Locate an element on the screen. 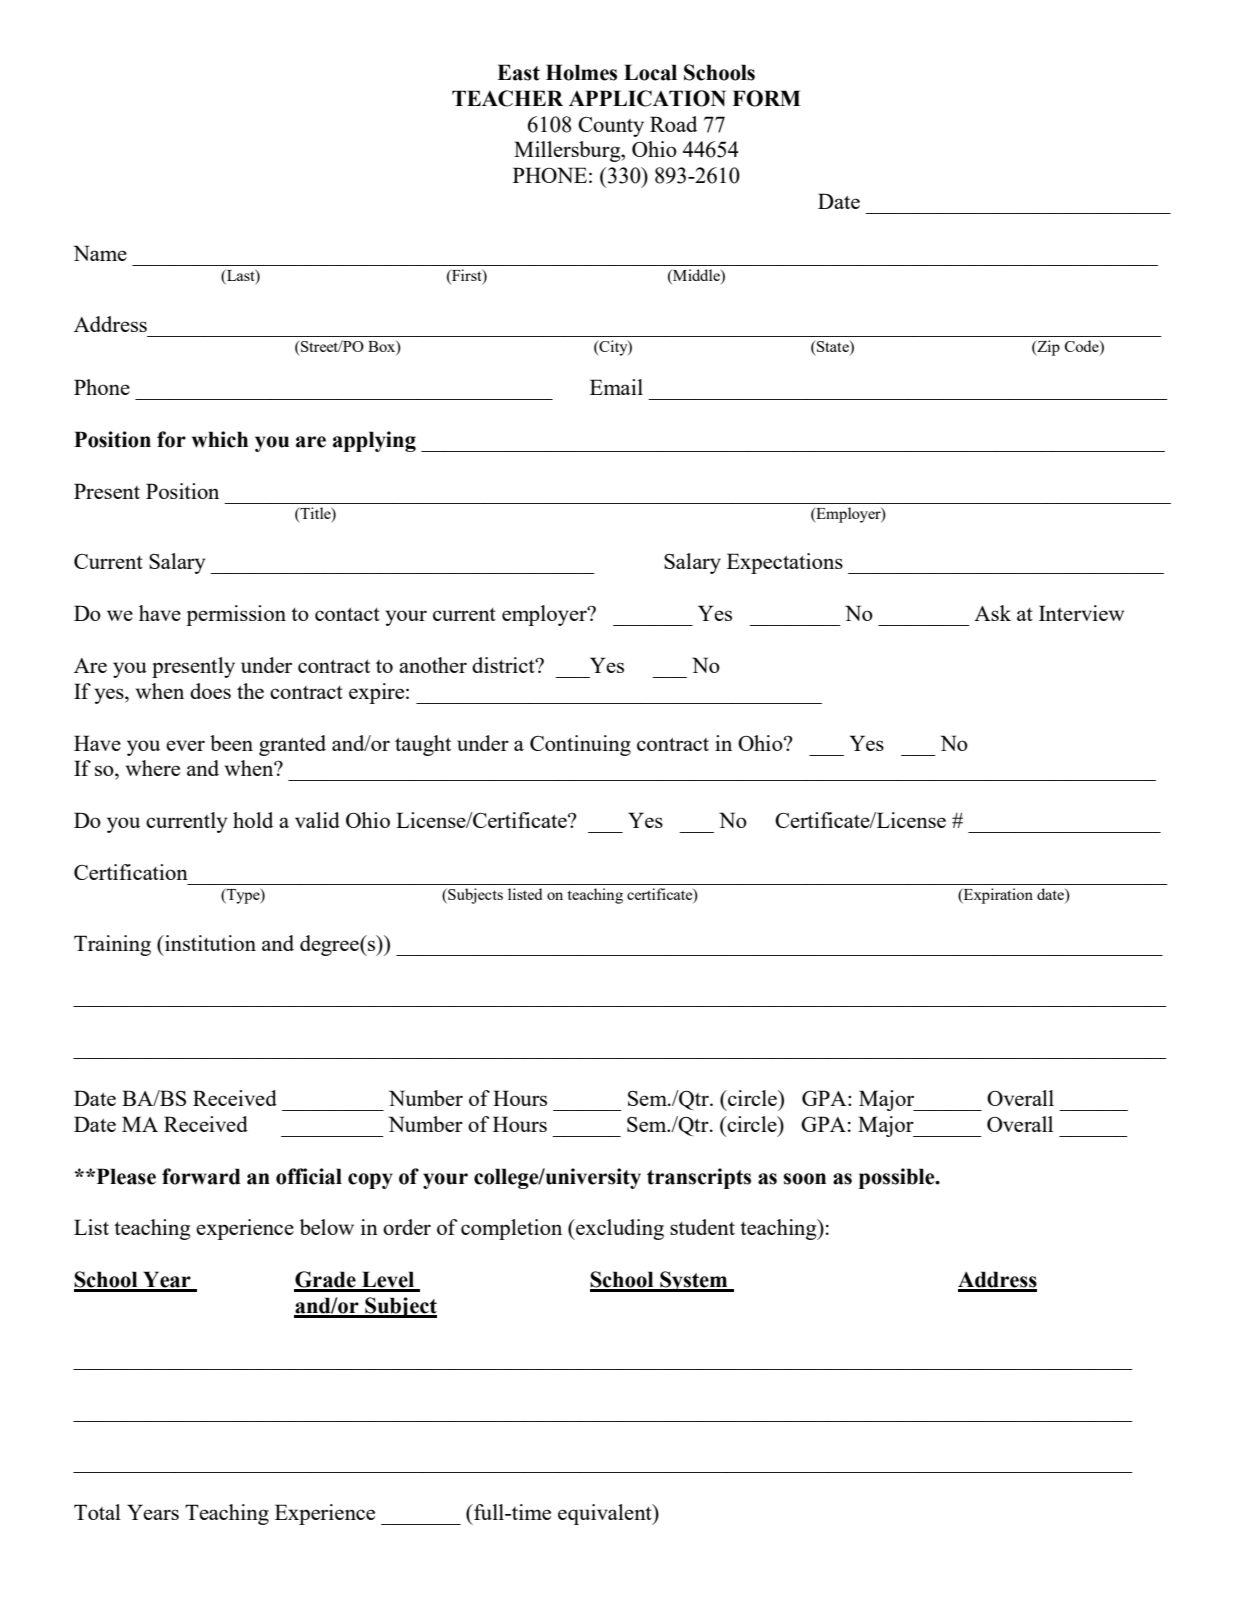 This screenshot has height=1621, width=1253. Total is located at coordinates (97, 1512).
